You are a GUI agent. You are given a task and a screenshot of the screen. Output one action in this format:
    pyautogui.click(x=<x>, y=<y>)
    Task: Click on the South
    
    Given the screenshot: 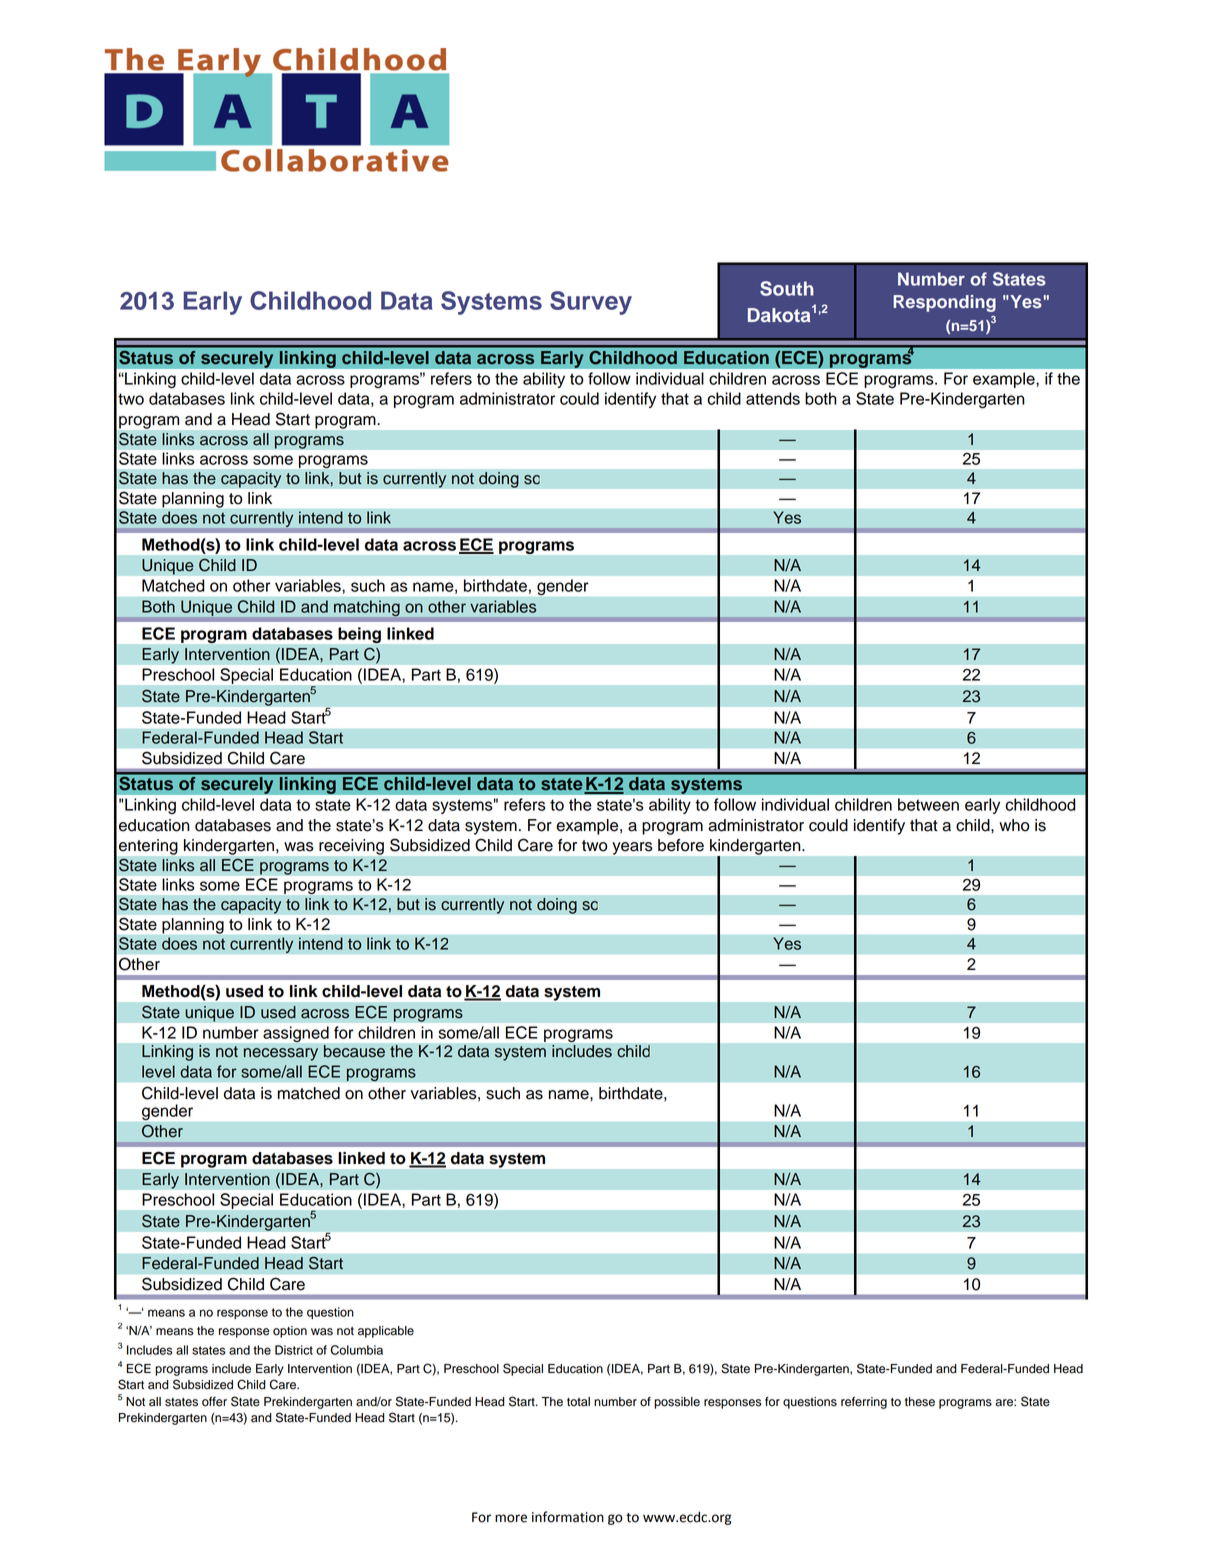 What is the action you would take?
    pyautogui.click(x=787, y=288)
